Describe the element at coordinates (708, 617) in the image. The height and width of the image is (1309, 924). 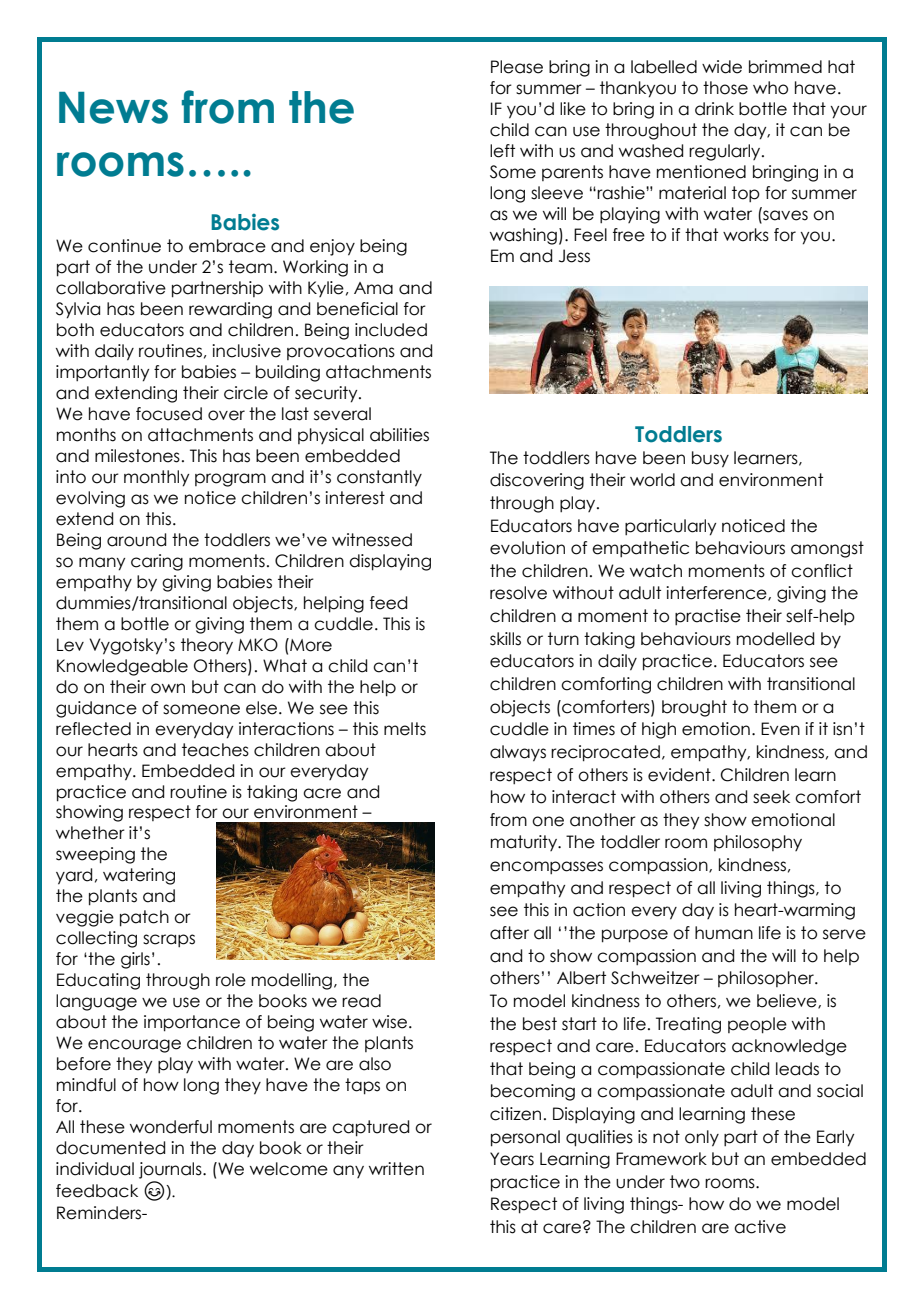
I see `practise` at that location.
